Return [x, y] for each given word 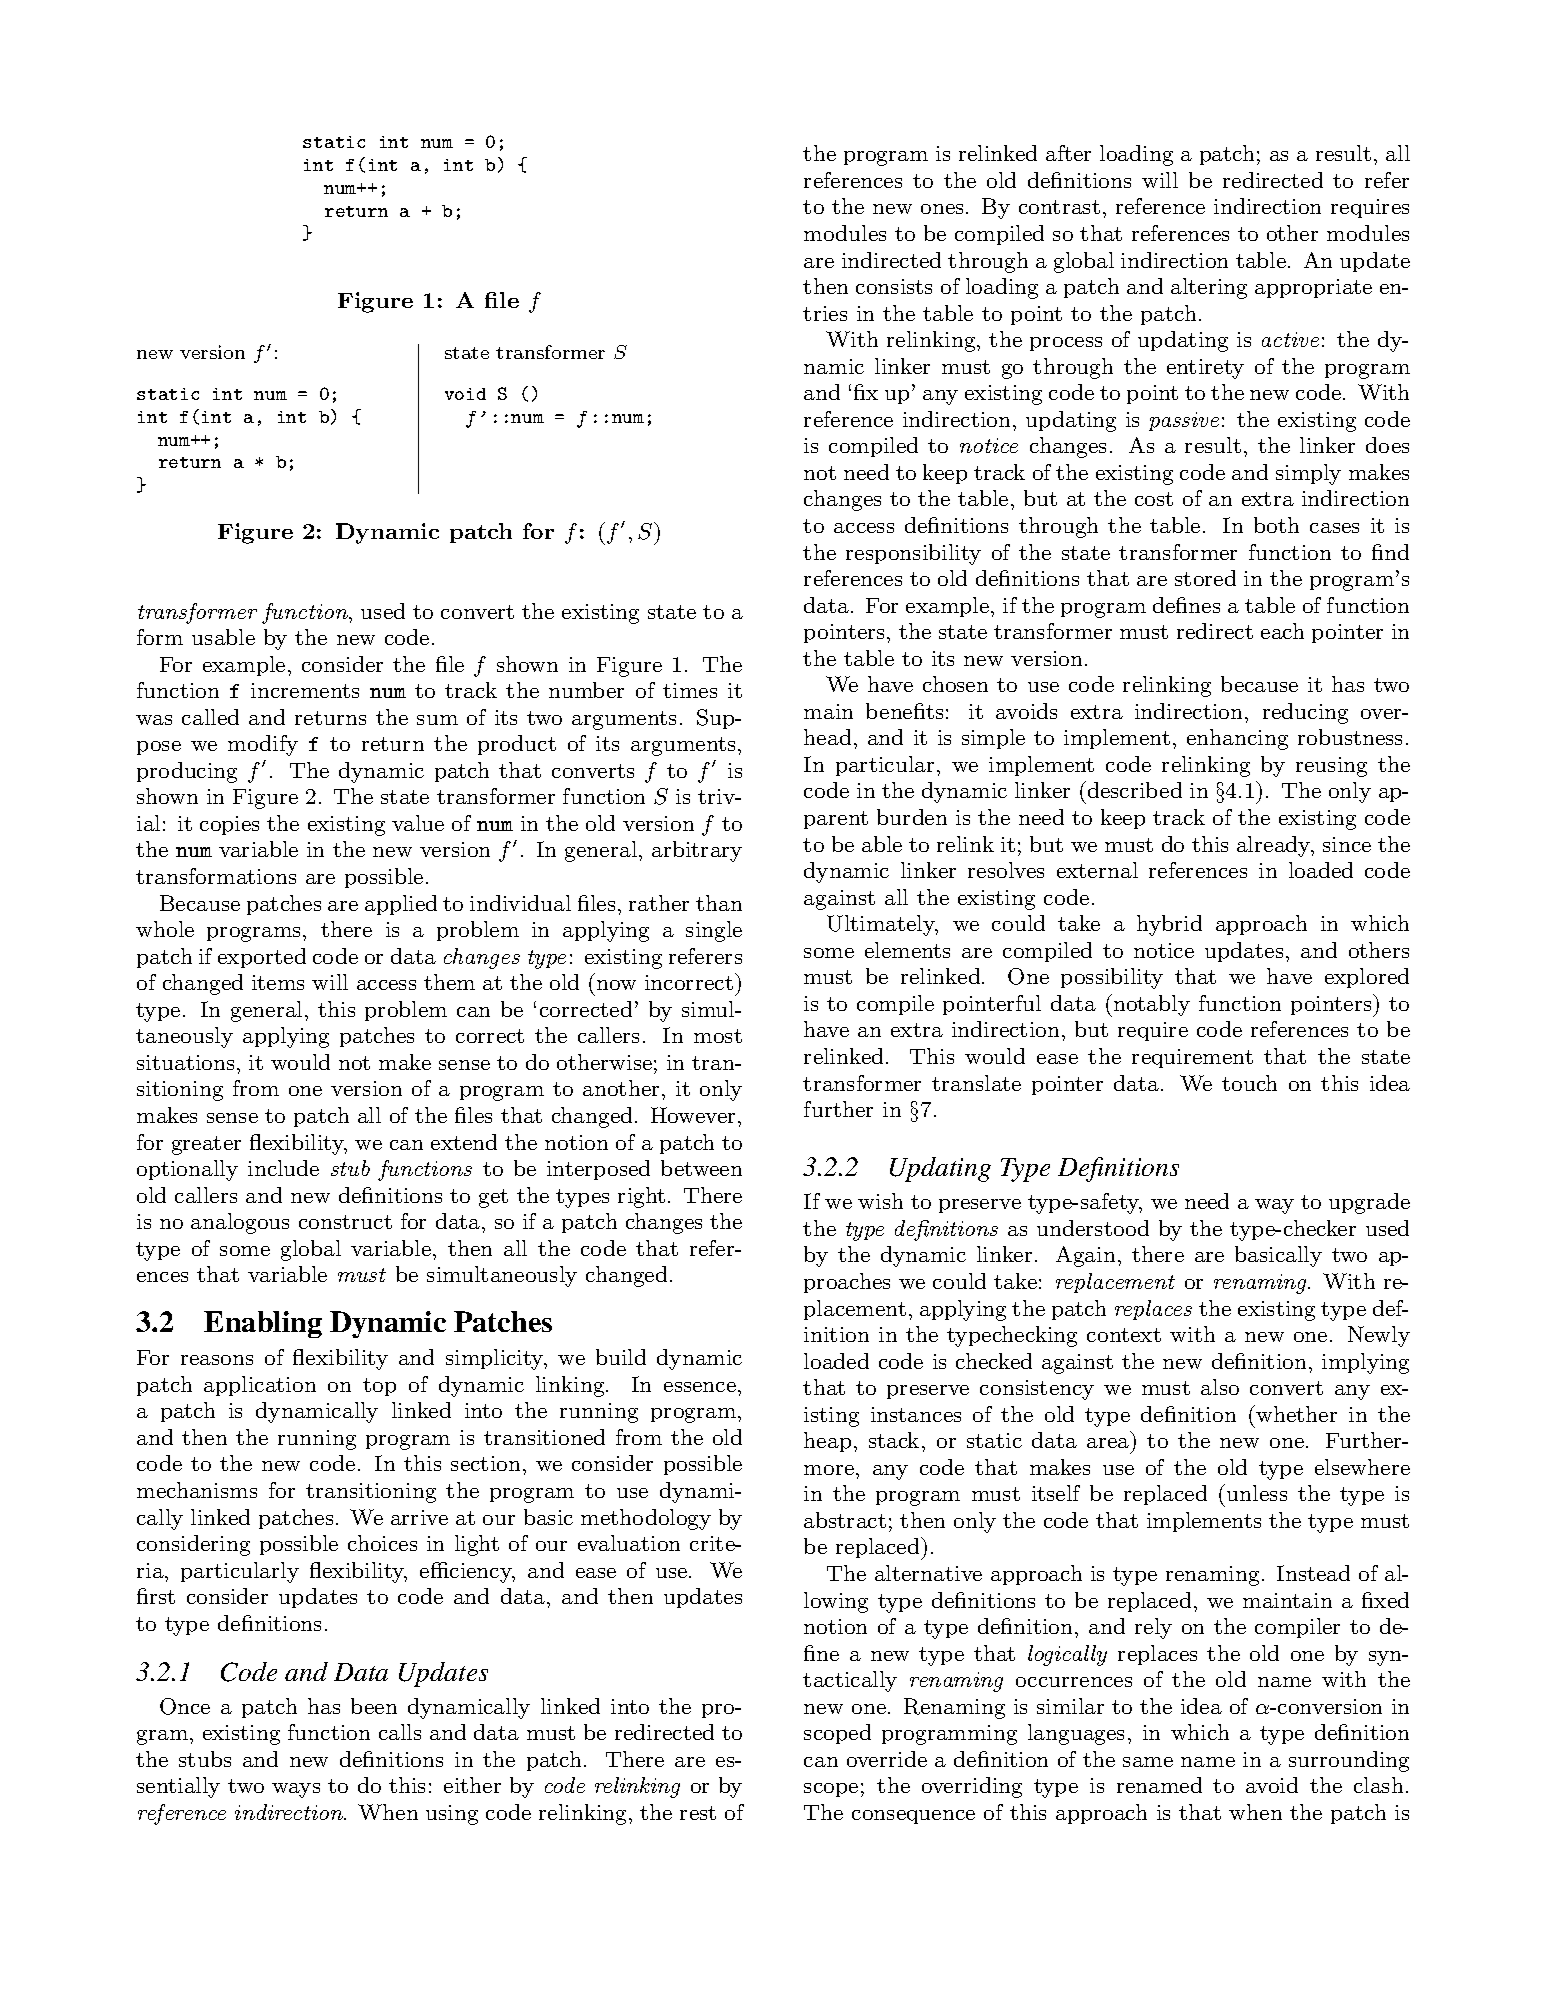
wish [880, 1201]
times [690, 690]
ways [296, 1790]
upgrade [1369, 1203]
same [1148, 1762]
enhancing [1237, 739]
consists [894, 286]
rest [698, 1813]
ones [944, 209]
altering [1209, 288]
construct [345, 1222]
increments [305, 690]
